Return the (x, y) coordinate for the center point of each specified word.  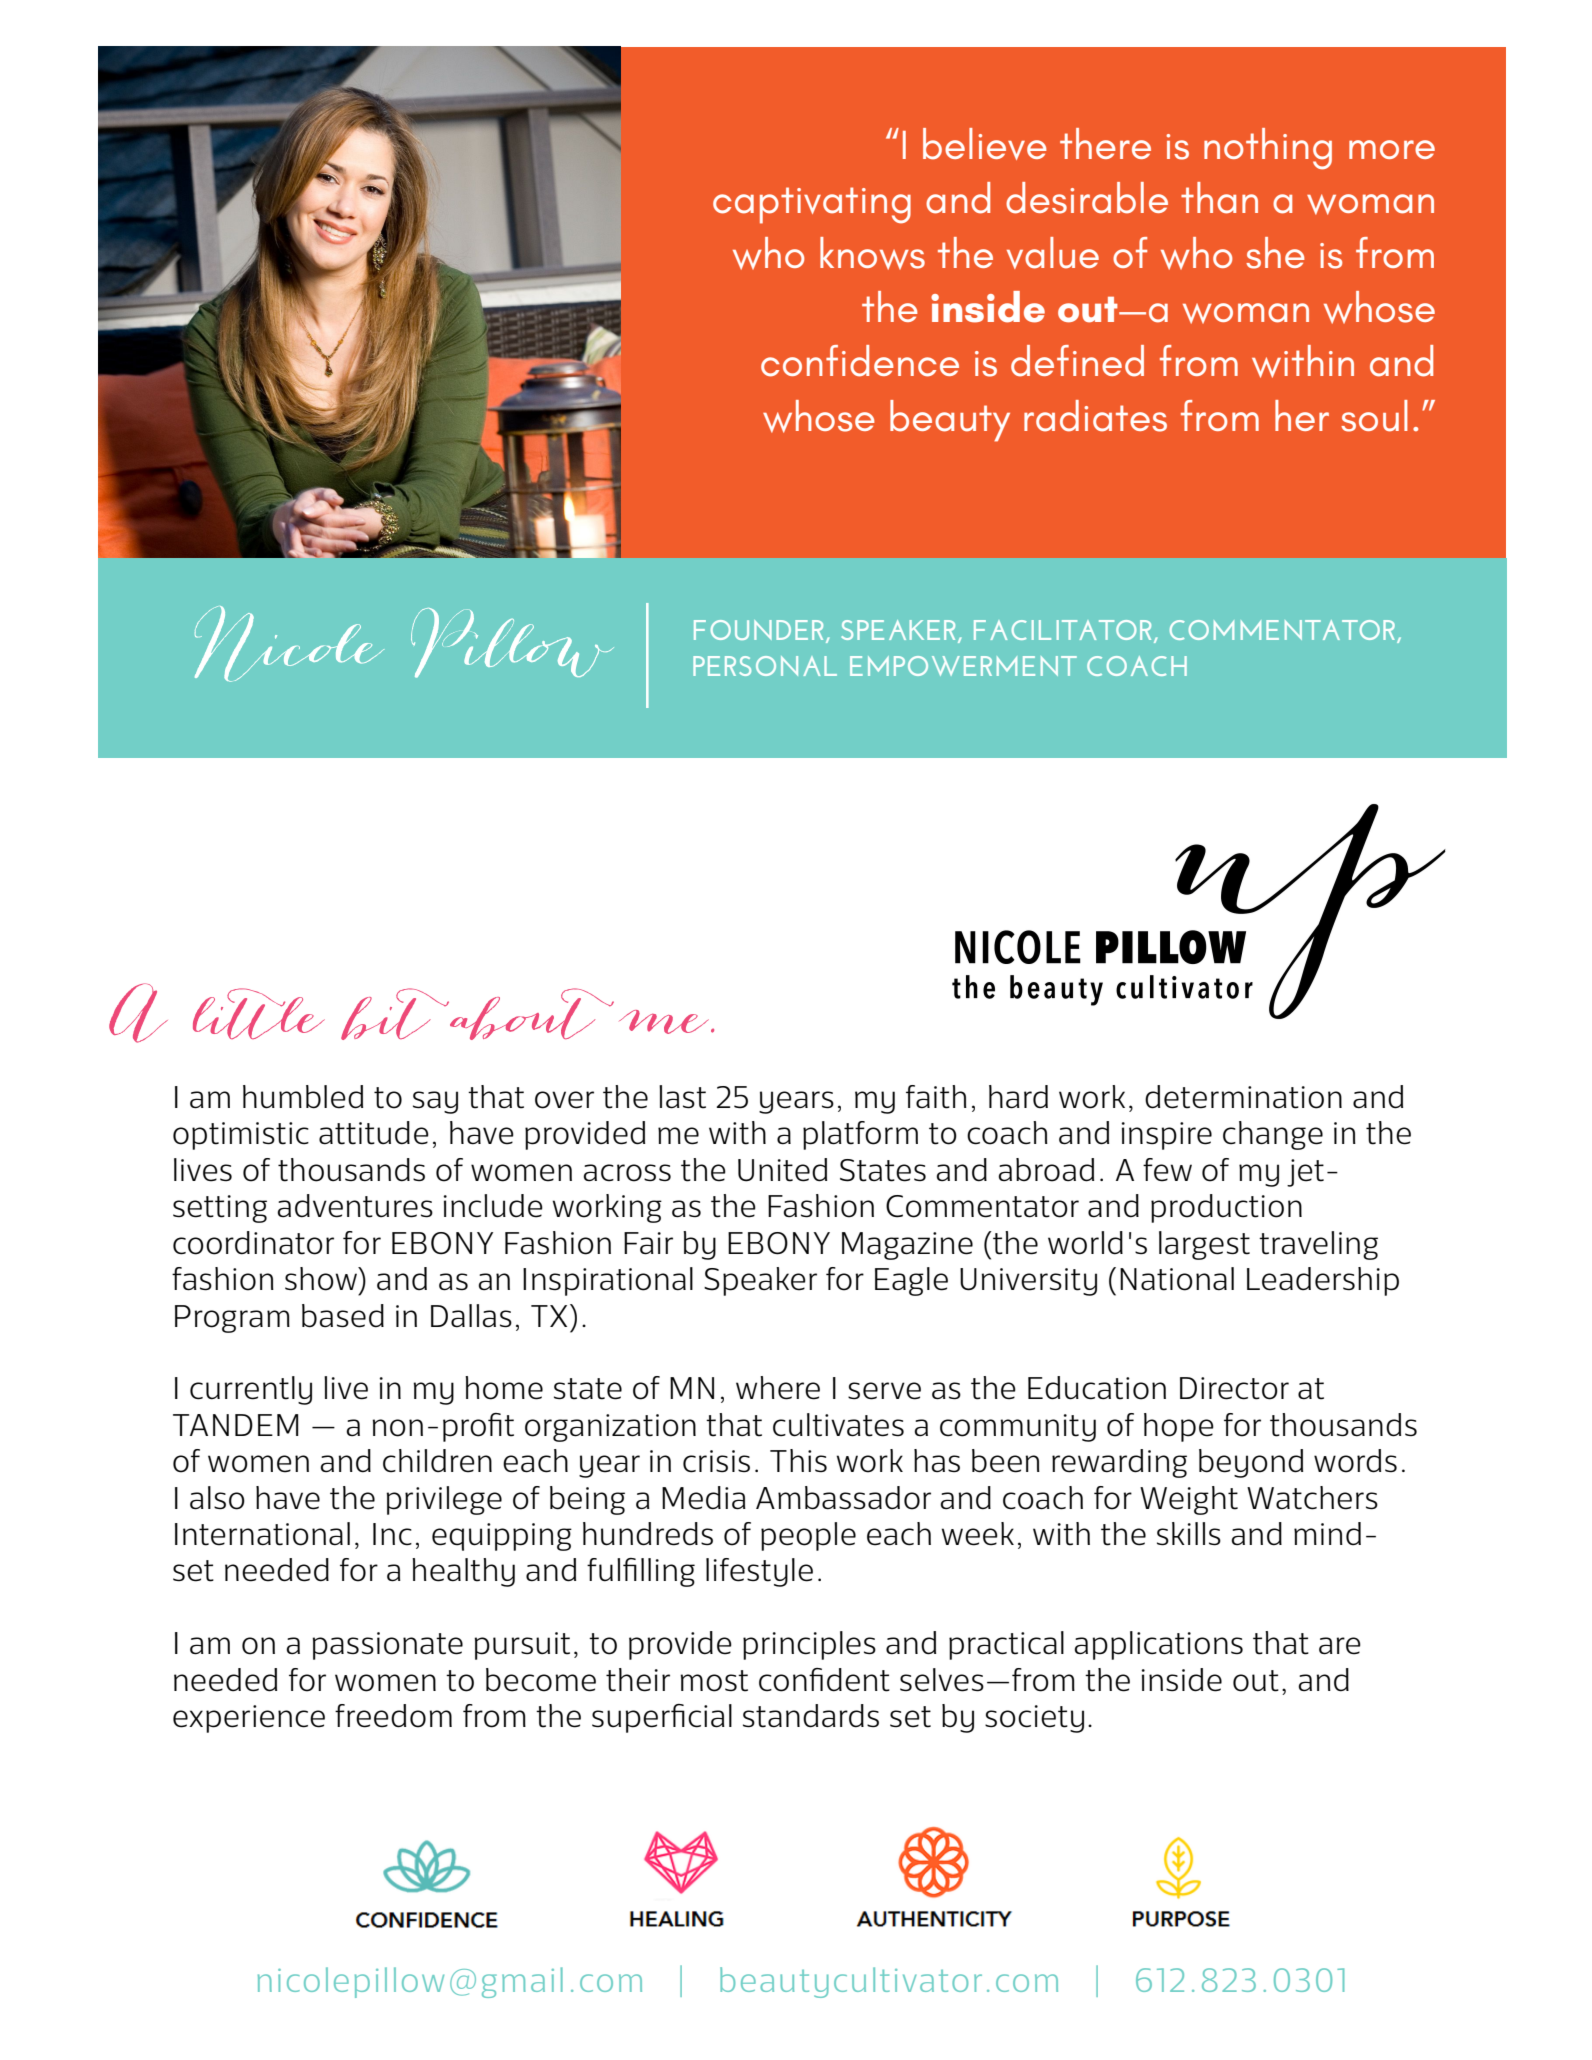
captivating (812, 205)
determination (1243, 1097)
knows (872, 253)
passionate (387, 1646)
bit (396, 1014)
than (1219, 198)
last (682, 1097)
